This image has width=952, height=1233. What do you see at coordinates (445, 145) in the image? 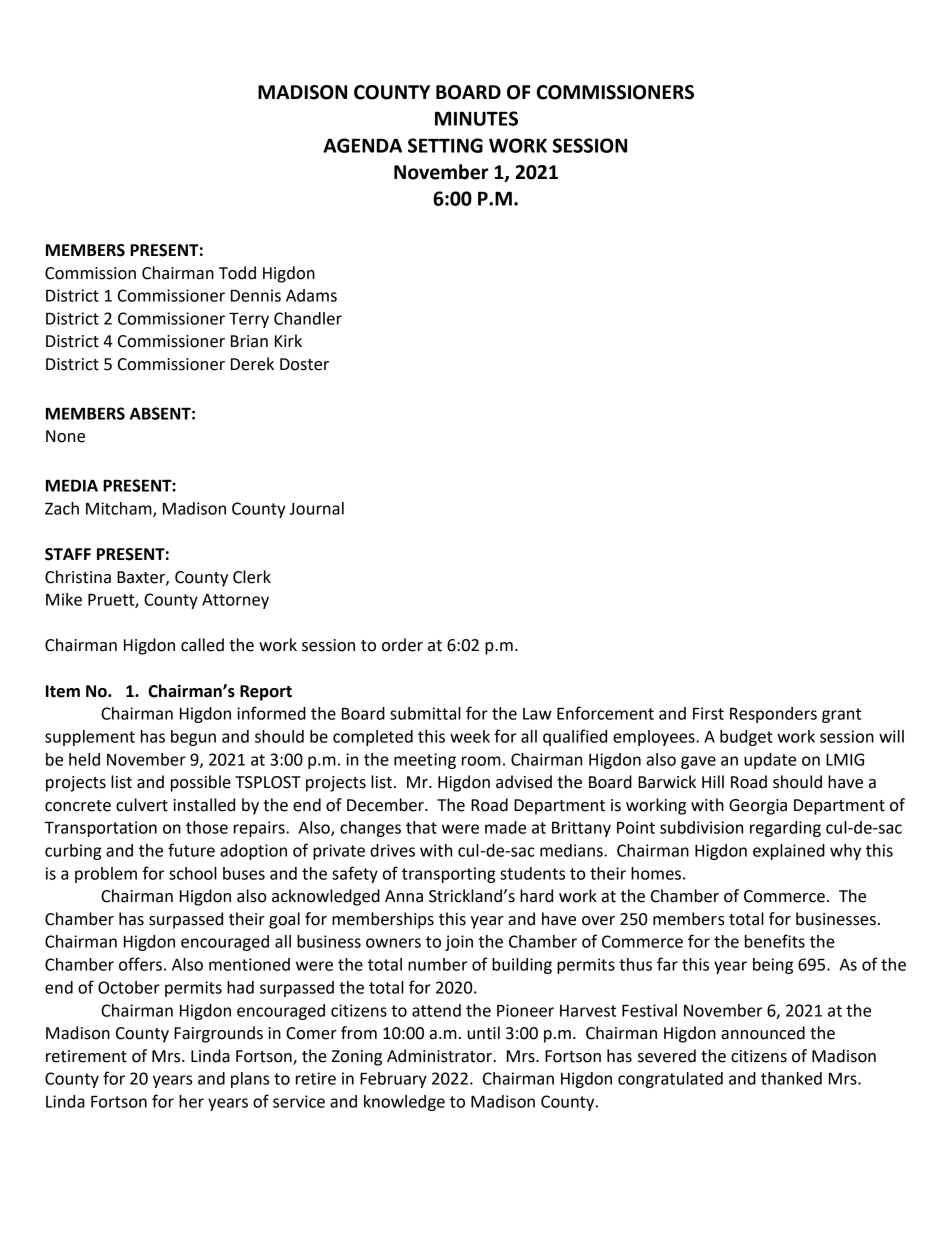
I see `SETTING` at bounding box center [445, 145].
